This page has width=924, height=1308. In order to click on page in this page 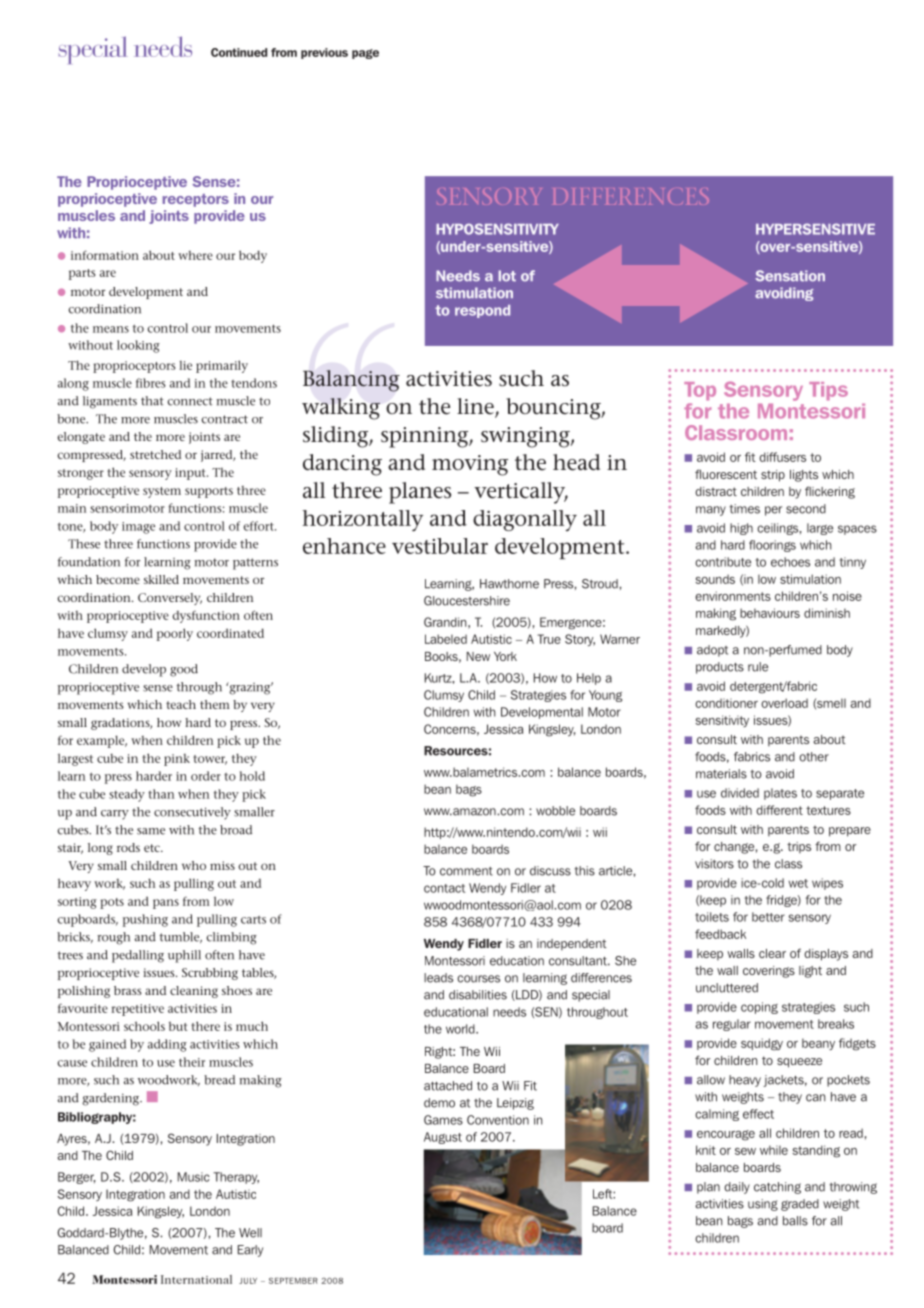, I will do `click(365, 54)`.
